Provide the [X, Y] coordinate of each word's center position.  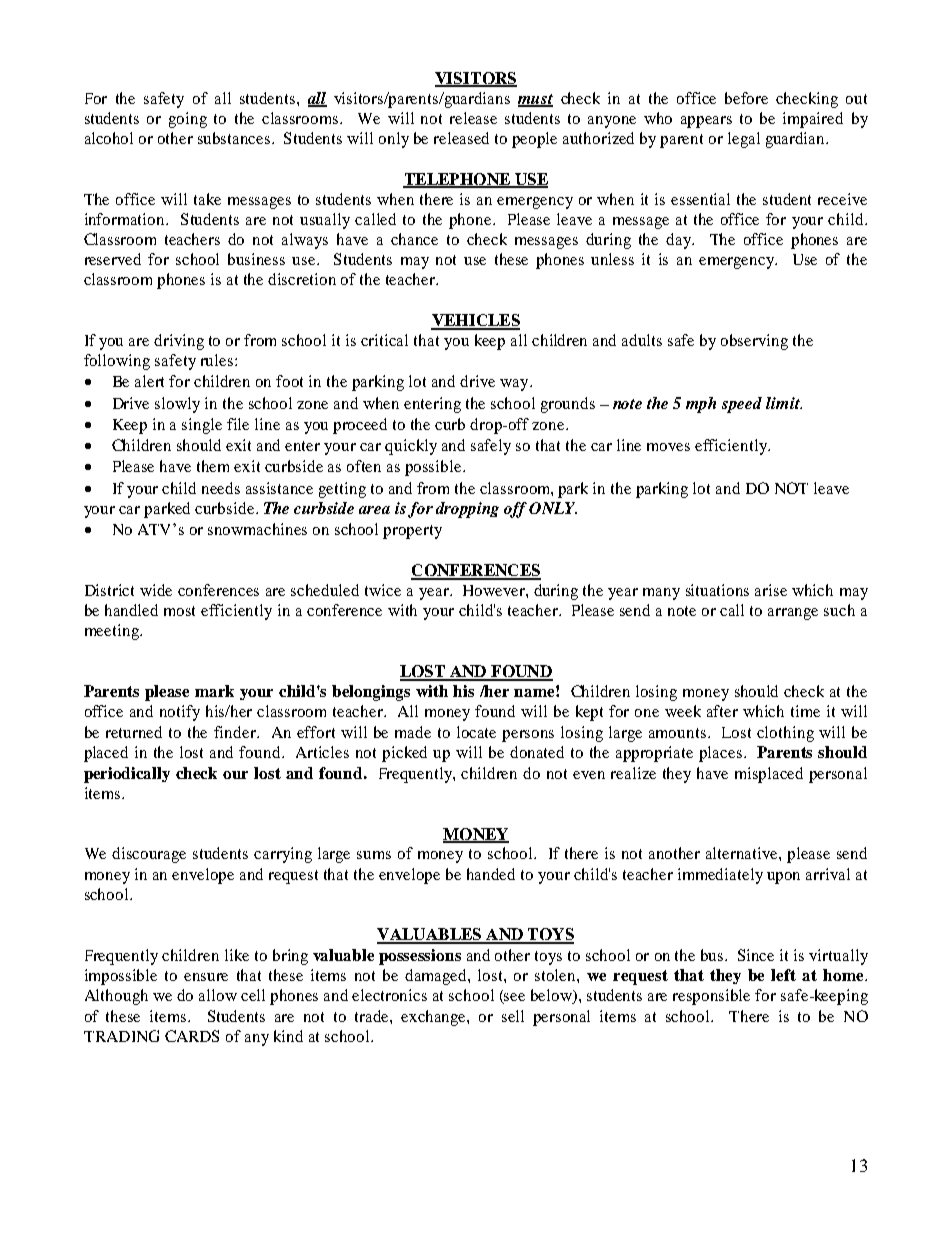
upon [783, 878]
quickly [411, 447]
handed [491, 874]
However [495, 590]
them [213, 466]
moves [668, 447]
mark [214, 691]
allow [218, 995]
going [188, 120]
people [534, 140]
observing [754, 342]
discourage [149, 855]
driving [179, 342]
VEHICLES [475, 321]
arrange [793, 614]
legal [744, 140]
